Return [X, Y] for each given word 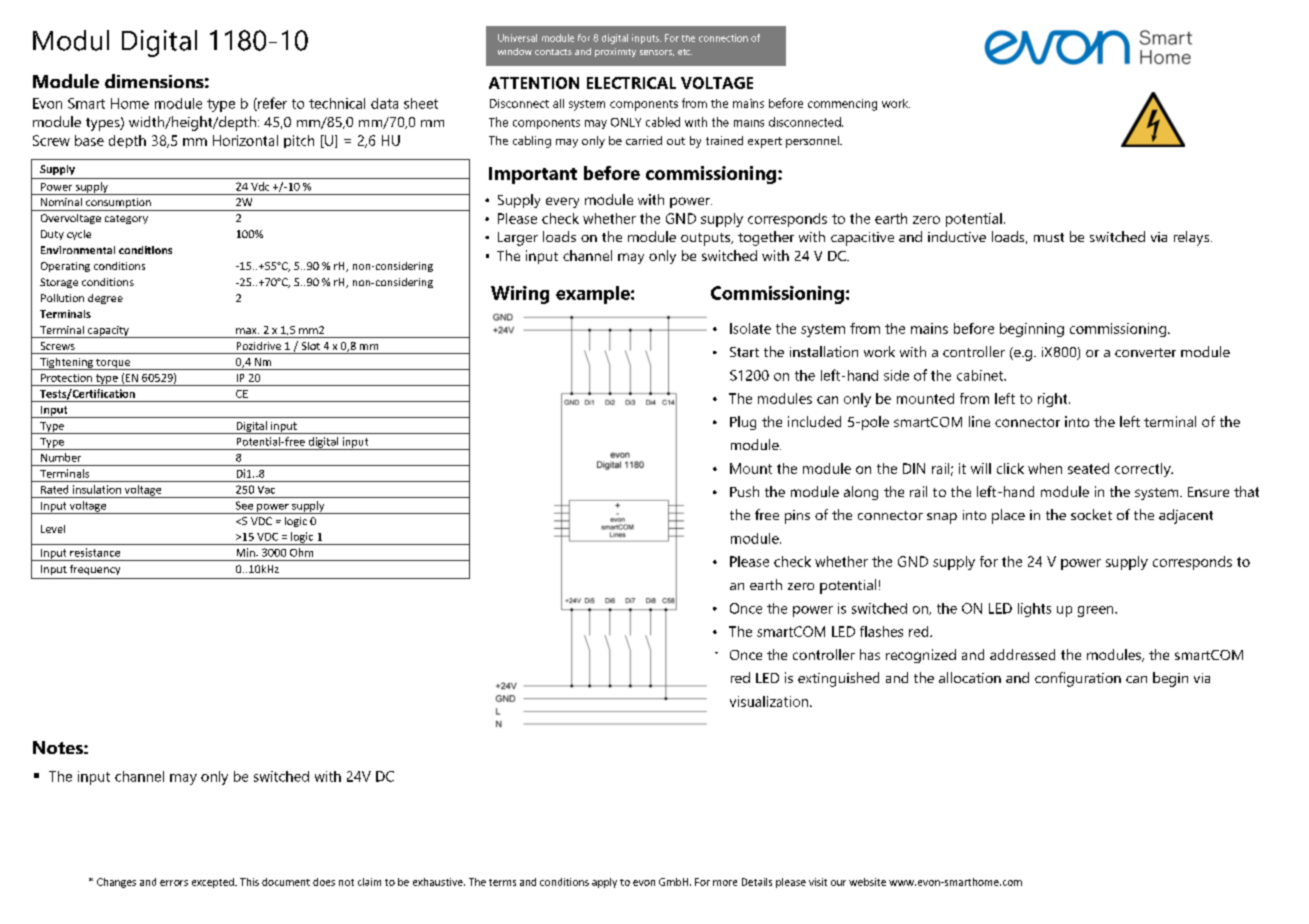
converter [1145, 352]
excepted [214, 883]
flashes [881, 631]
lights [1034, 610]
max [247, 331]
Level [53, 529]
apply [604, 883]
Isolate [750, 328]
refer [271, 104]
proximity [615, 52]
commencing [842, 105]
